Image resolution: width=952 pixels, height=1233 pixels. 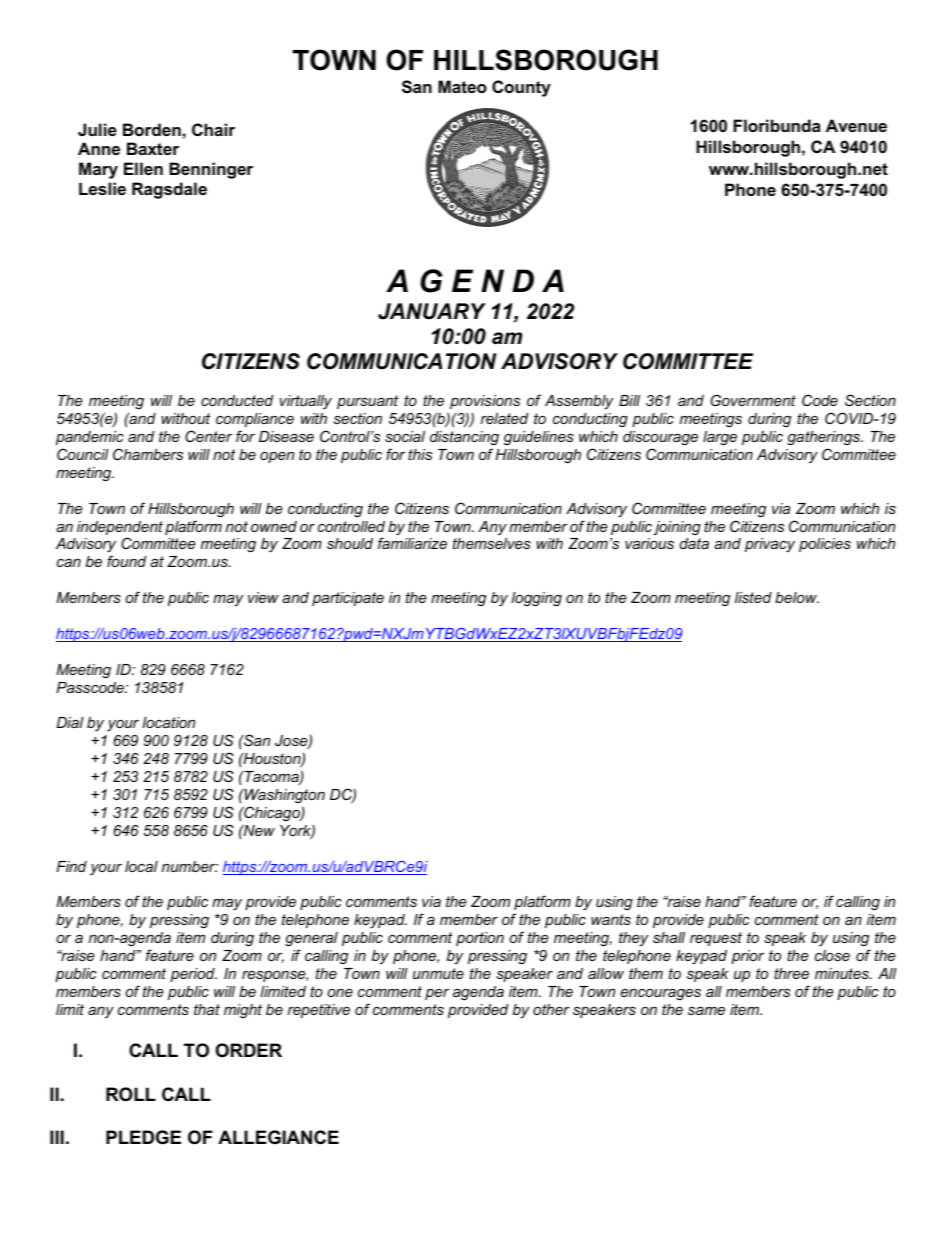 What do you see at coordinates (432, 311) in the screenshot?
I see `JANUARY` at bounding box center [432, 311].
